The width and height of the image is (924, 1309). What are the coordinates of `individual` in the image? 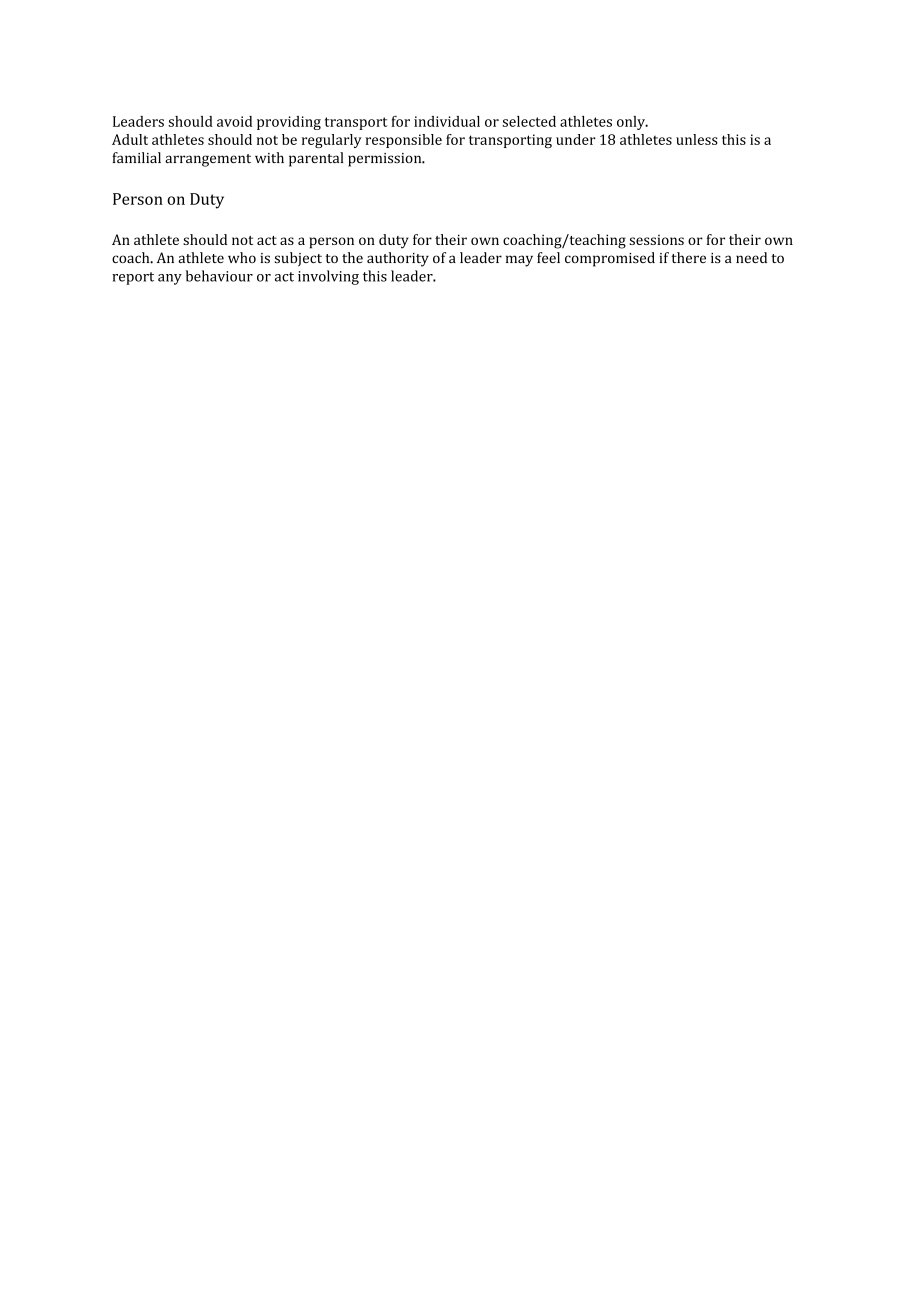 It's located at (447, 121).
